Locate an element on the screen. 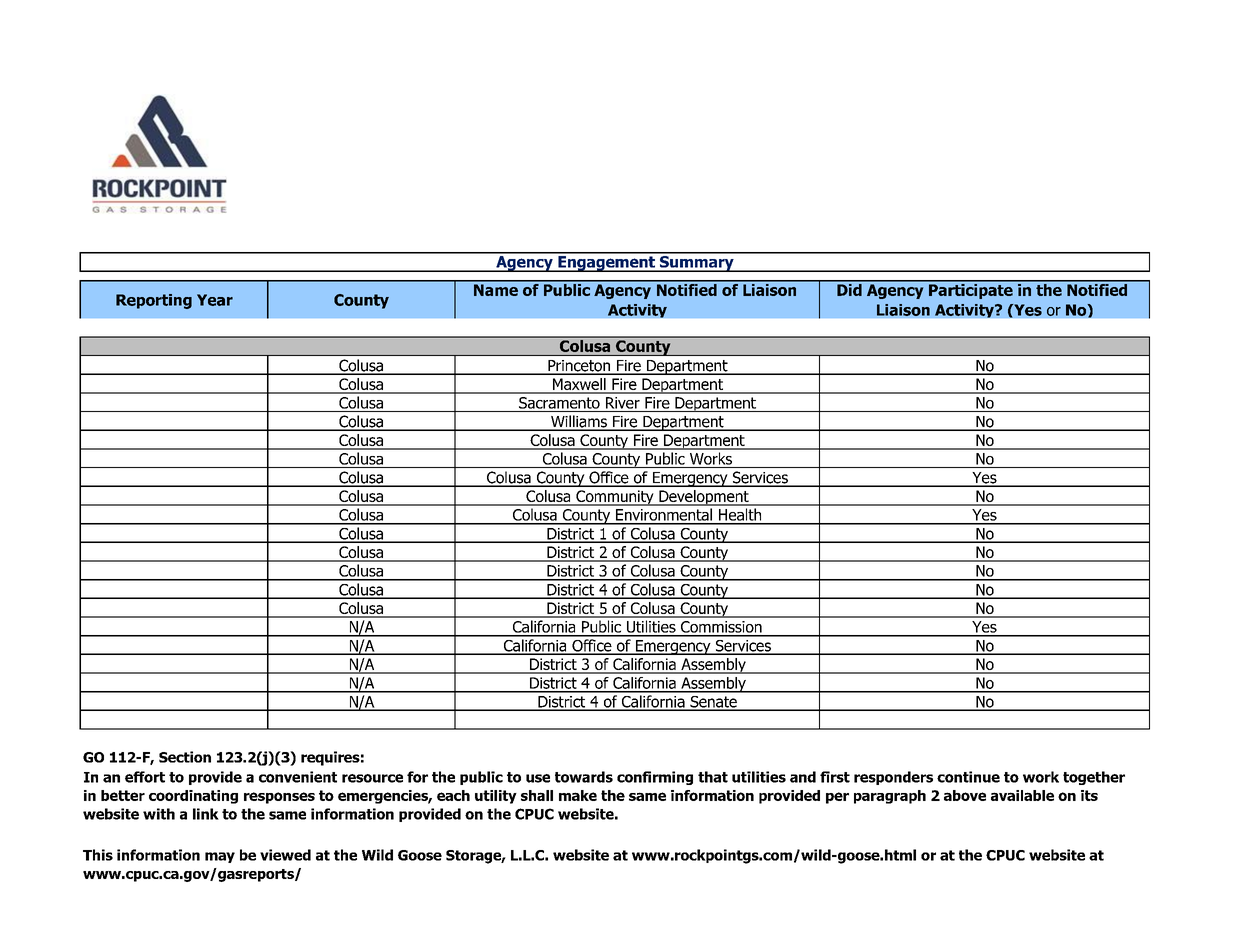 The height and width of the screenshot is (952, 1233). Reporting is located at coordinates (154, 301).
